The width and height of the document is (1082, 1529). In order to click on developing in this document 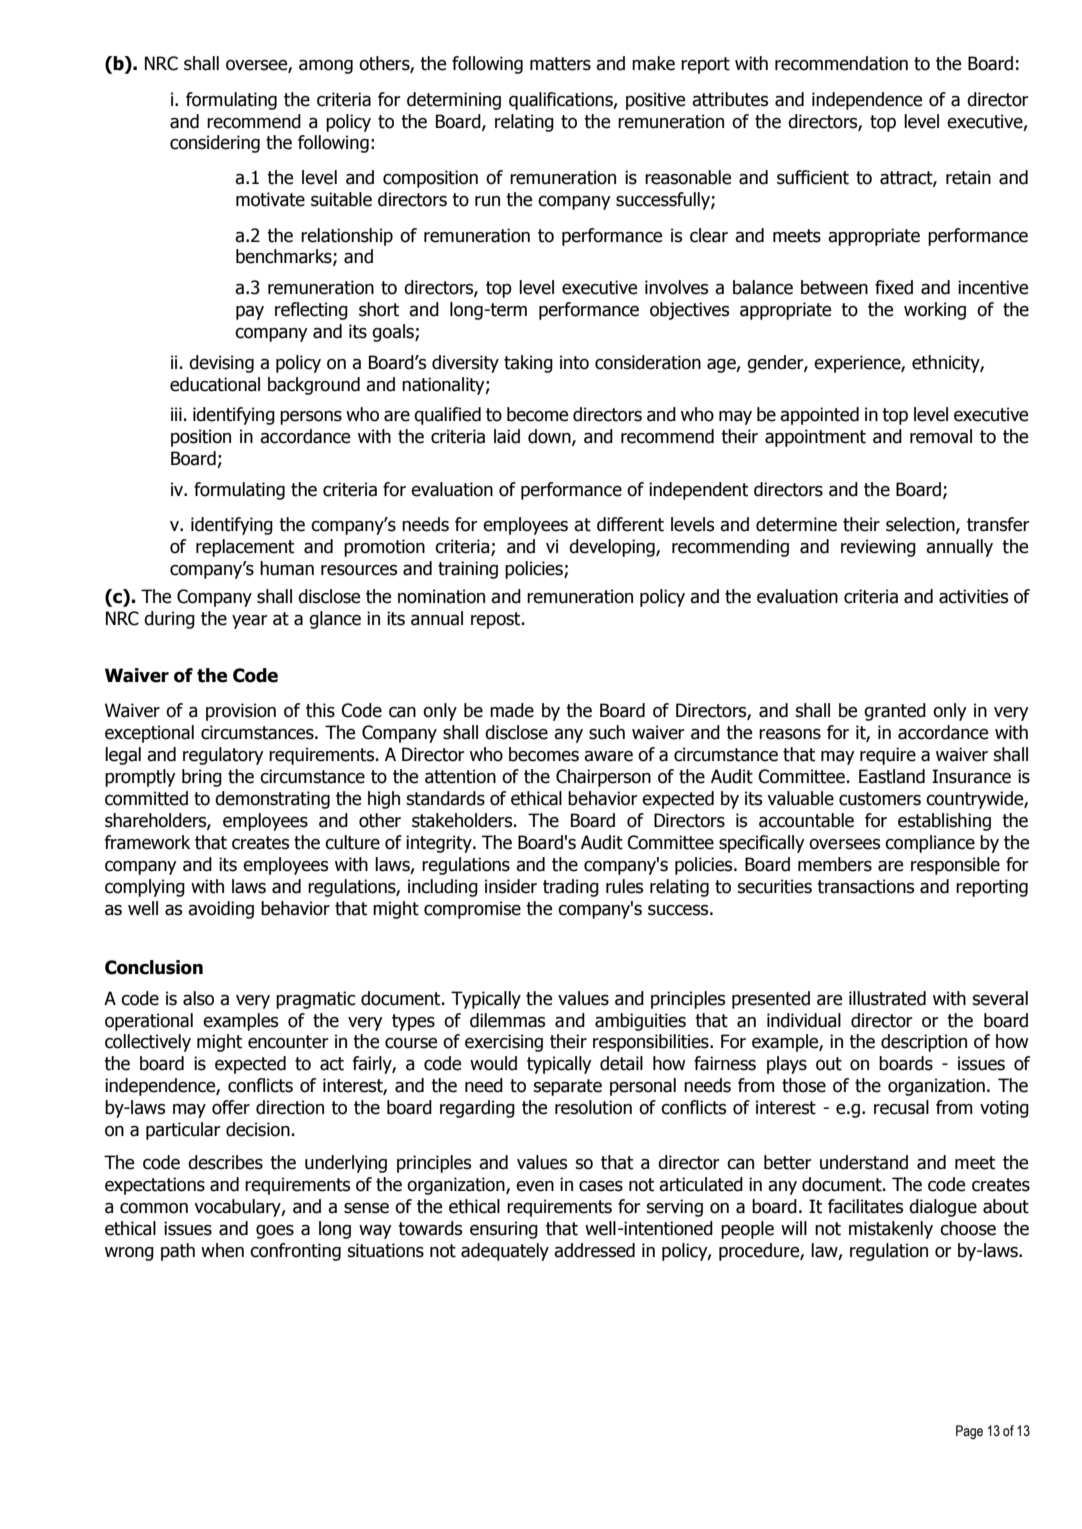, I will do `click(613, 548)`.
